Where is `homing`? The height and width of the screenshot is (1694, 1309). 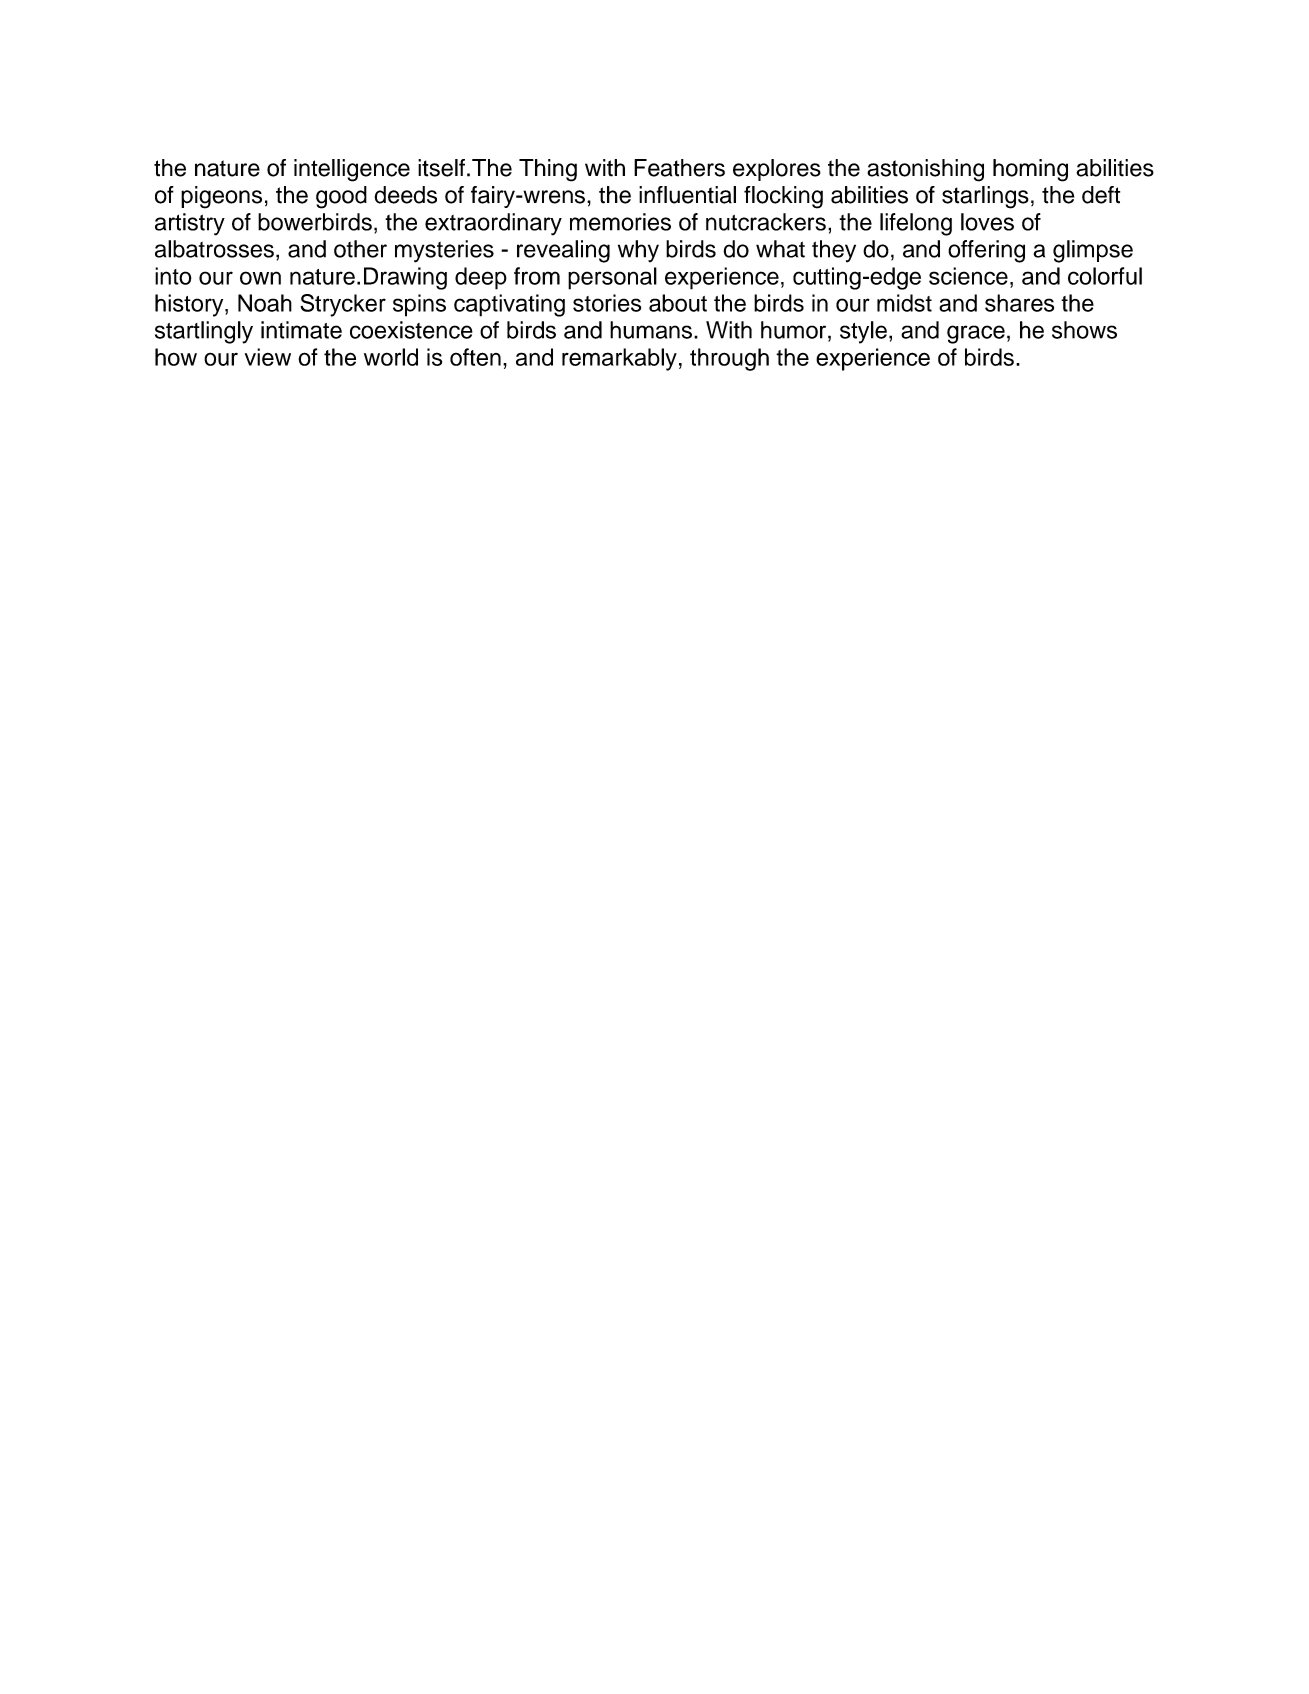 homing is located at coordinates (1030, 170).
